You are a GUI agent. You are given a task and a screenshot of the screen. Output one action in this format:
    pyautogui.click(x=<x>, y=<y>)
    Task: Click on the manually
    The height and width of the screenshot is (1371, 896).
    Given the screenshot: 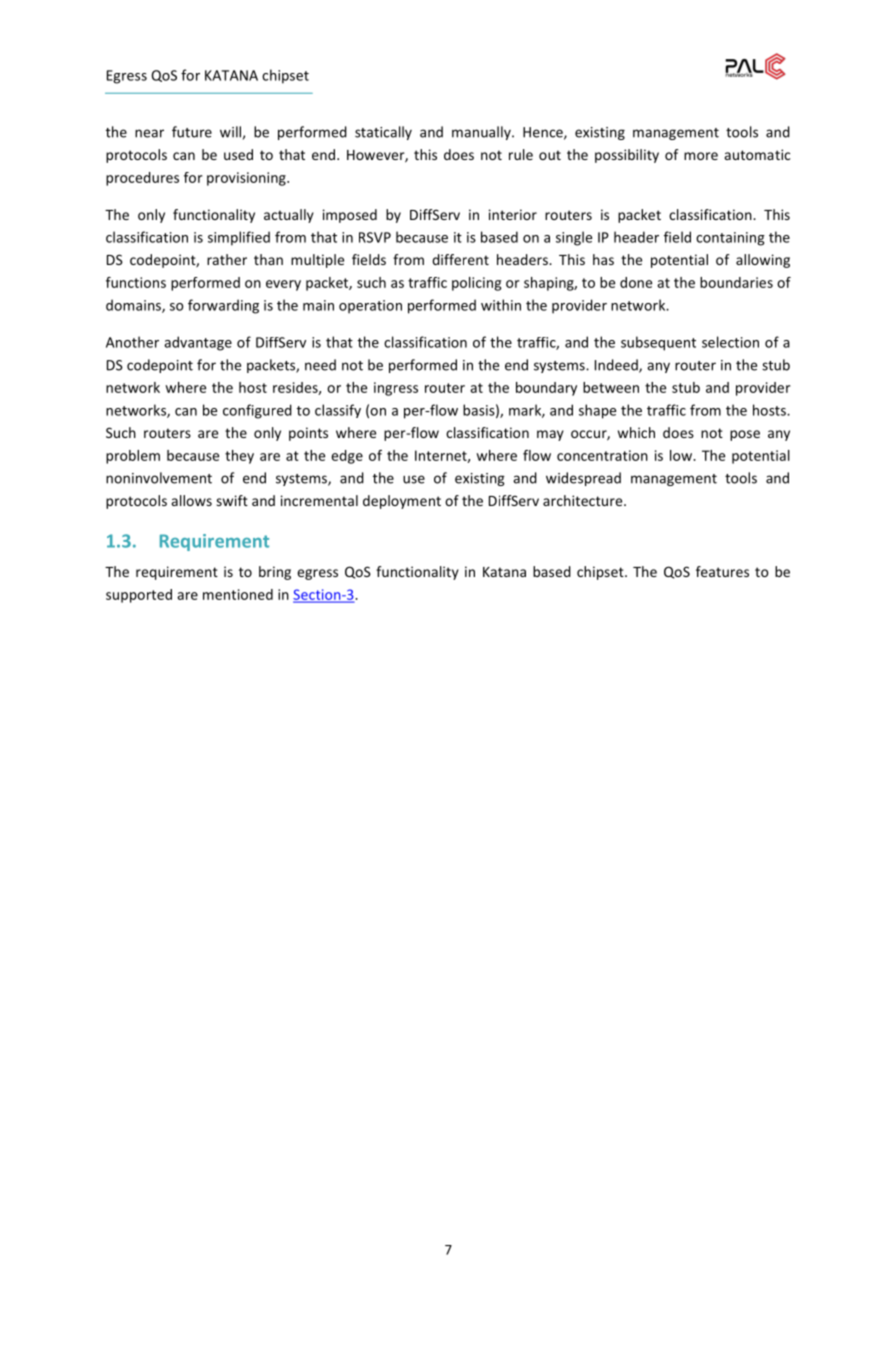 What is the action you would take?
    pyautogui.click(x=482, y=133)
